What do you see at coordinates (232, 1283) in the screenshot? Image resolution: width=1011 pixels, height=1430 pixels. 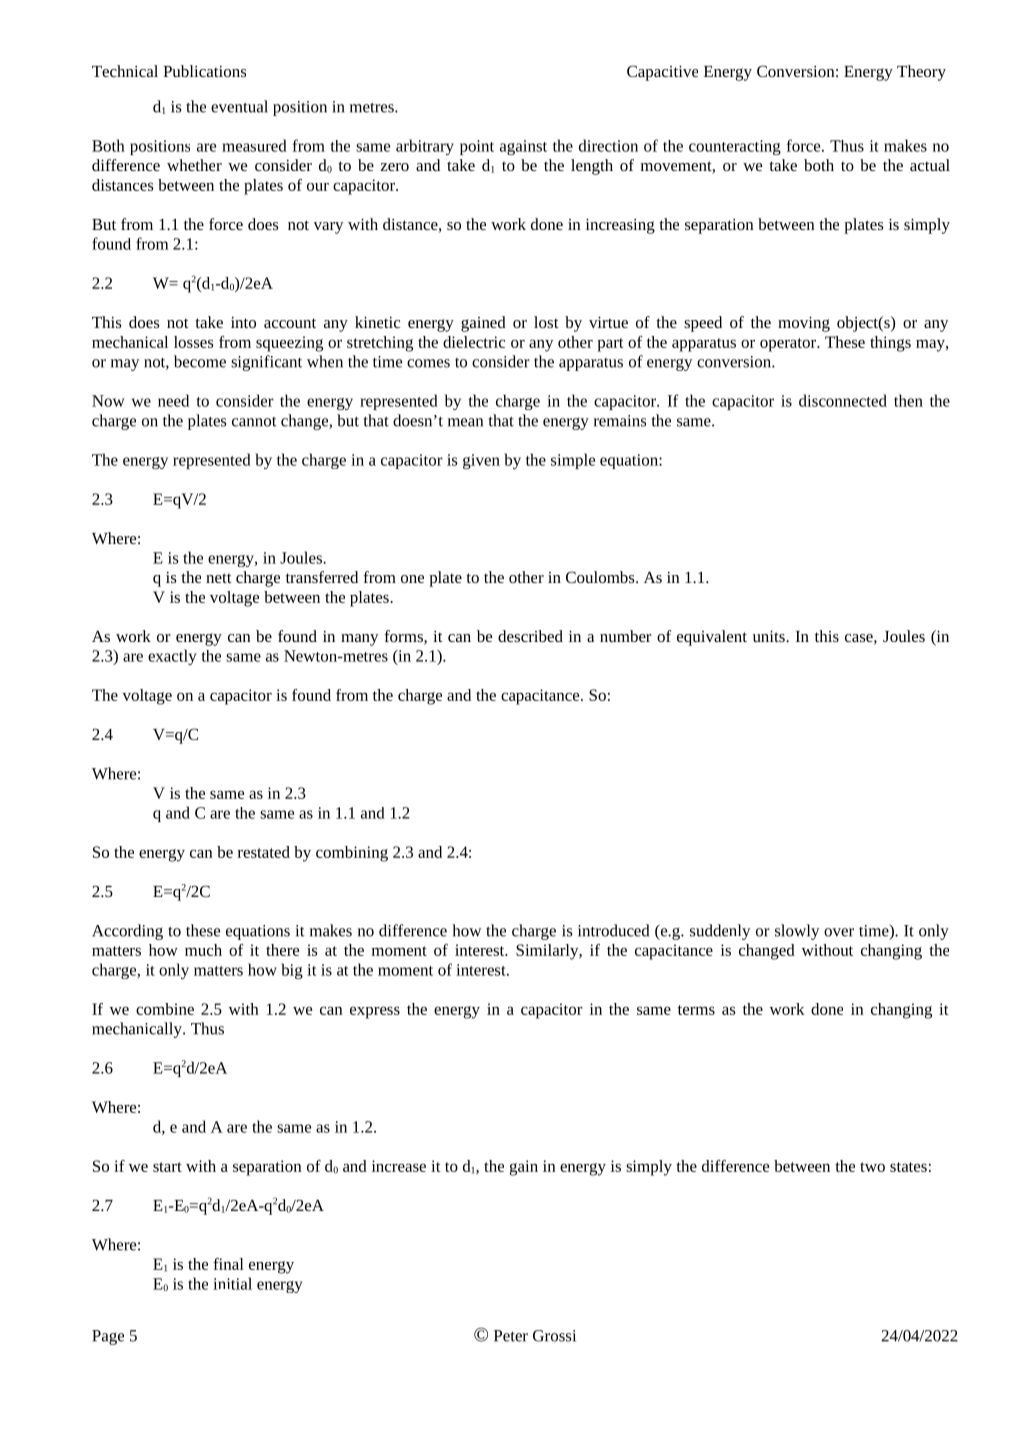 I see `initial` at bounding box center [232, 1283].
